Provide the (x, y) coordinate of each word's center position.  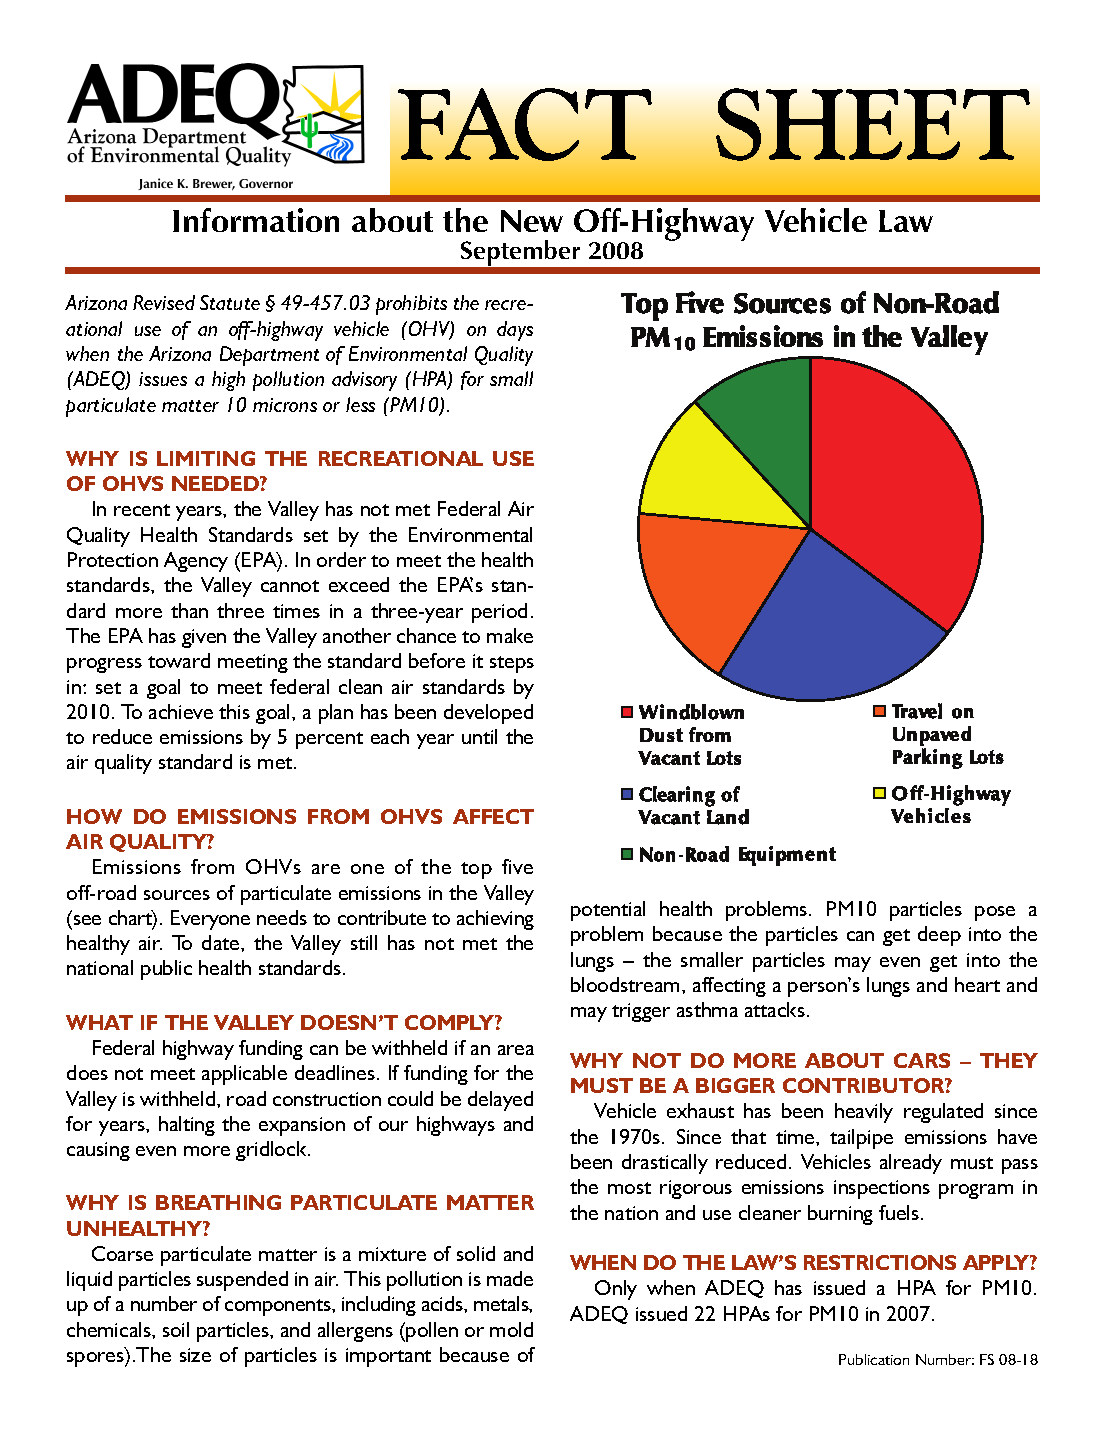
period (499, 613)
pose (995, 913)
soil (176, 1329)
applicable (244, 1075)
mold (511, 1329)
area (516, 1050)
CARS (922, 1060)
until (479, 736)
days (515, 331)
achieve (181, 711)
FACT (525, 124)
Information (256, 220)
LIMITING (206, 458)
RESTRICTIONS (880, 1262)
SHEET (873, 124)
